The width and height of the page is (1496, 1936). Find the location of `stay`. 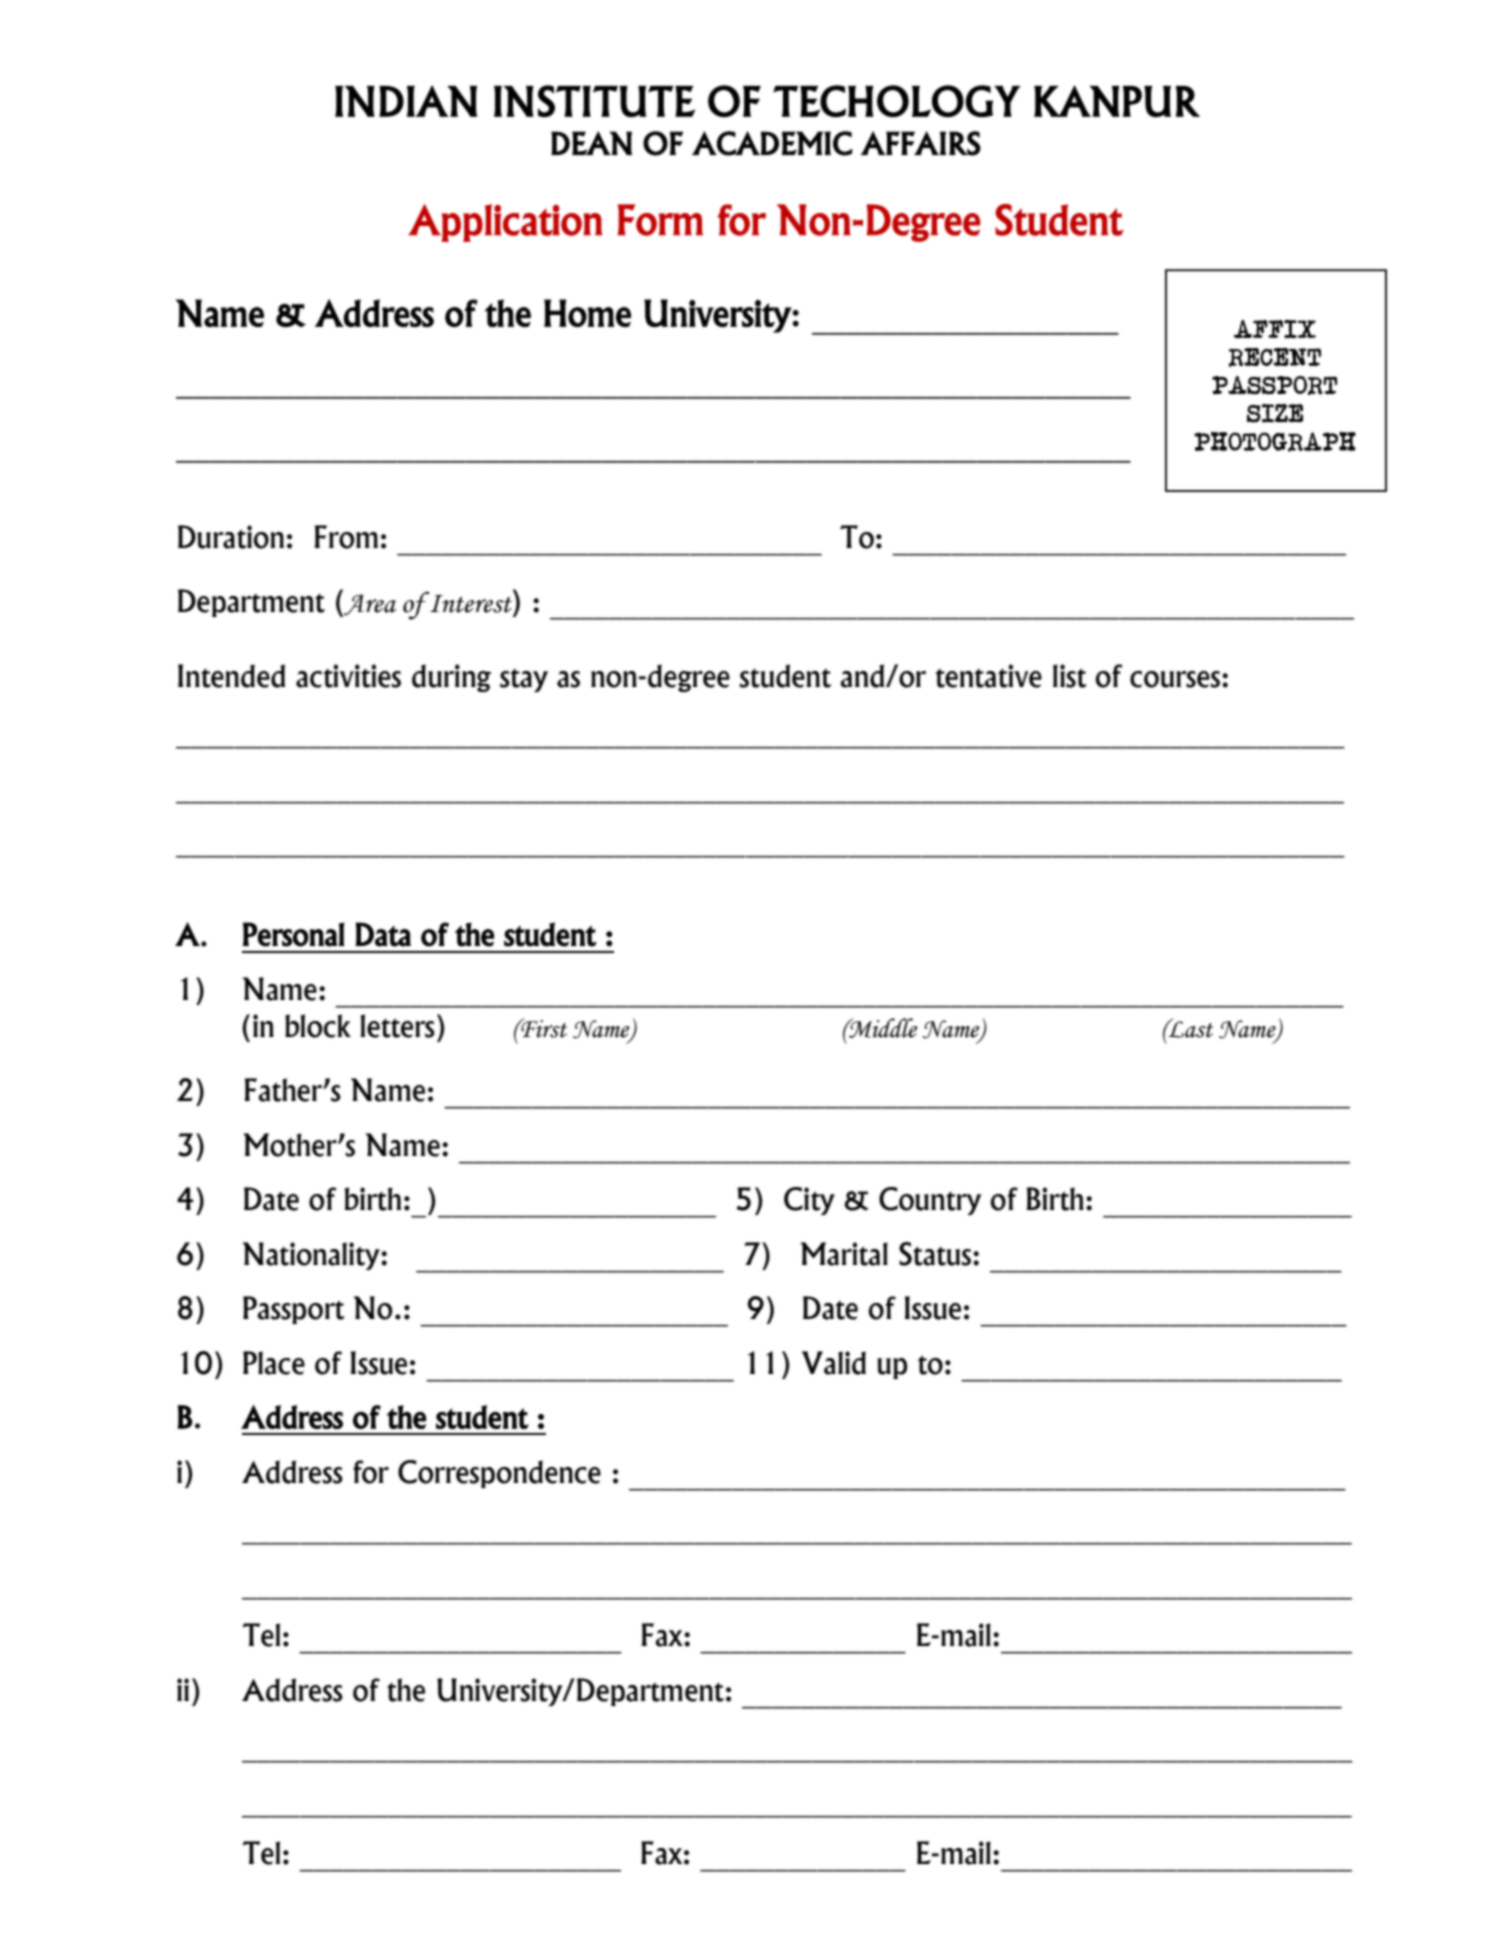

stay is located at coordinates (524, 680).
